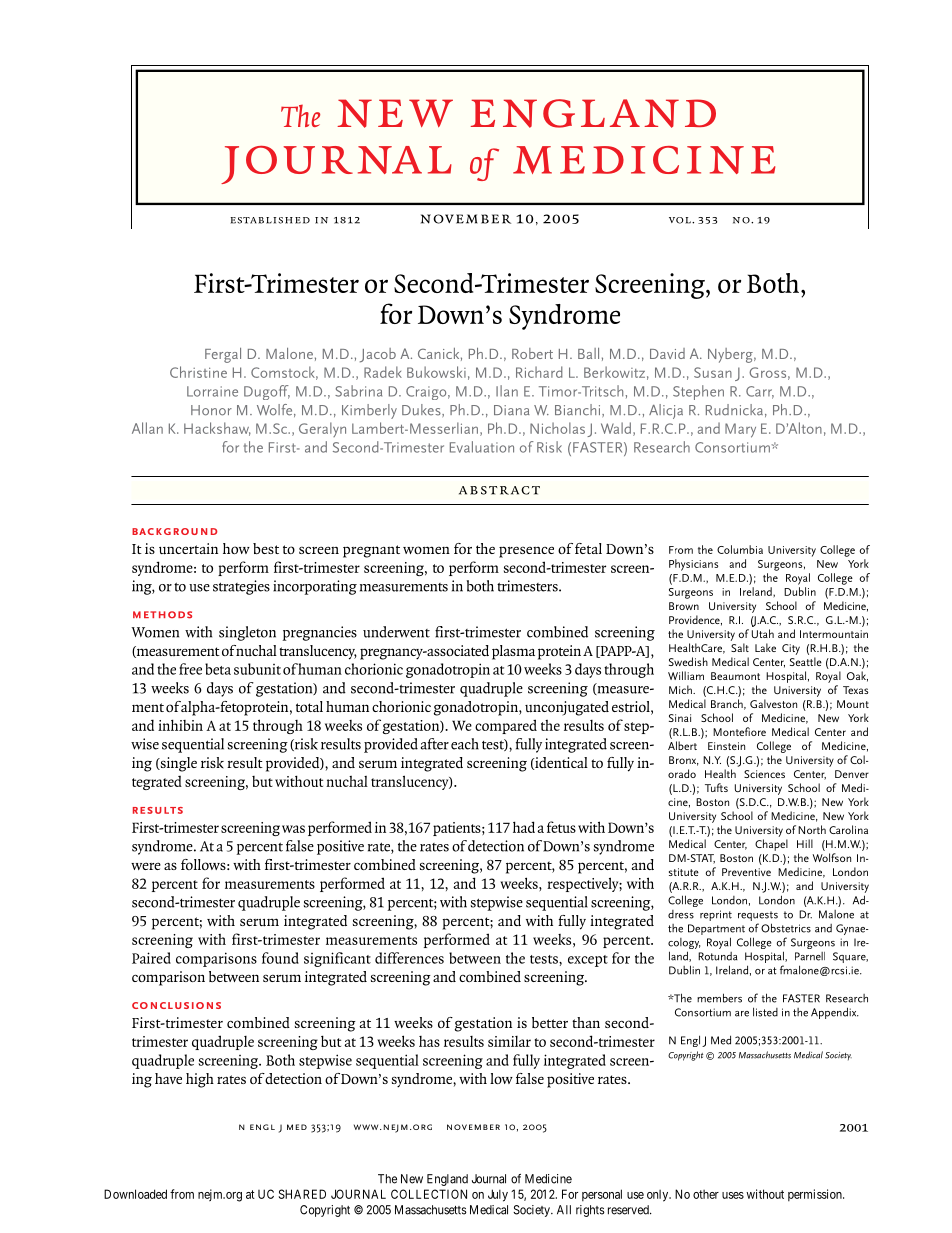 Image resolution: width=952 pixels, height=1233 pixels. Describe the element at coordinates (588, 961) in the screenshot. I see `except` at that location.
